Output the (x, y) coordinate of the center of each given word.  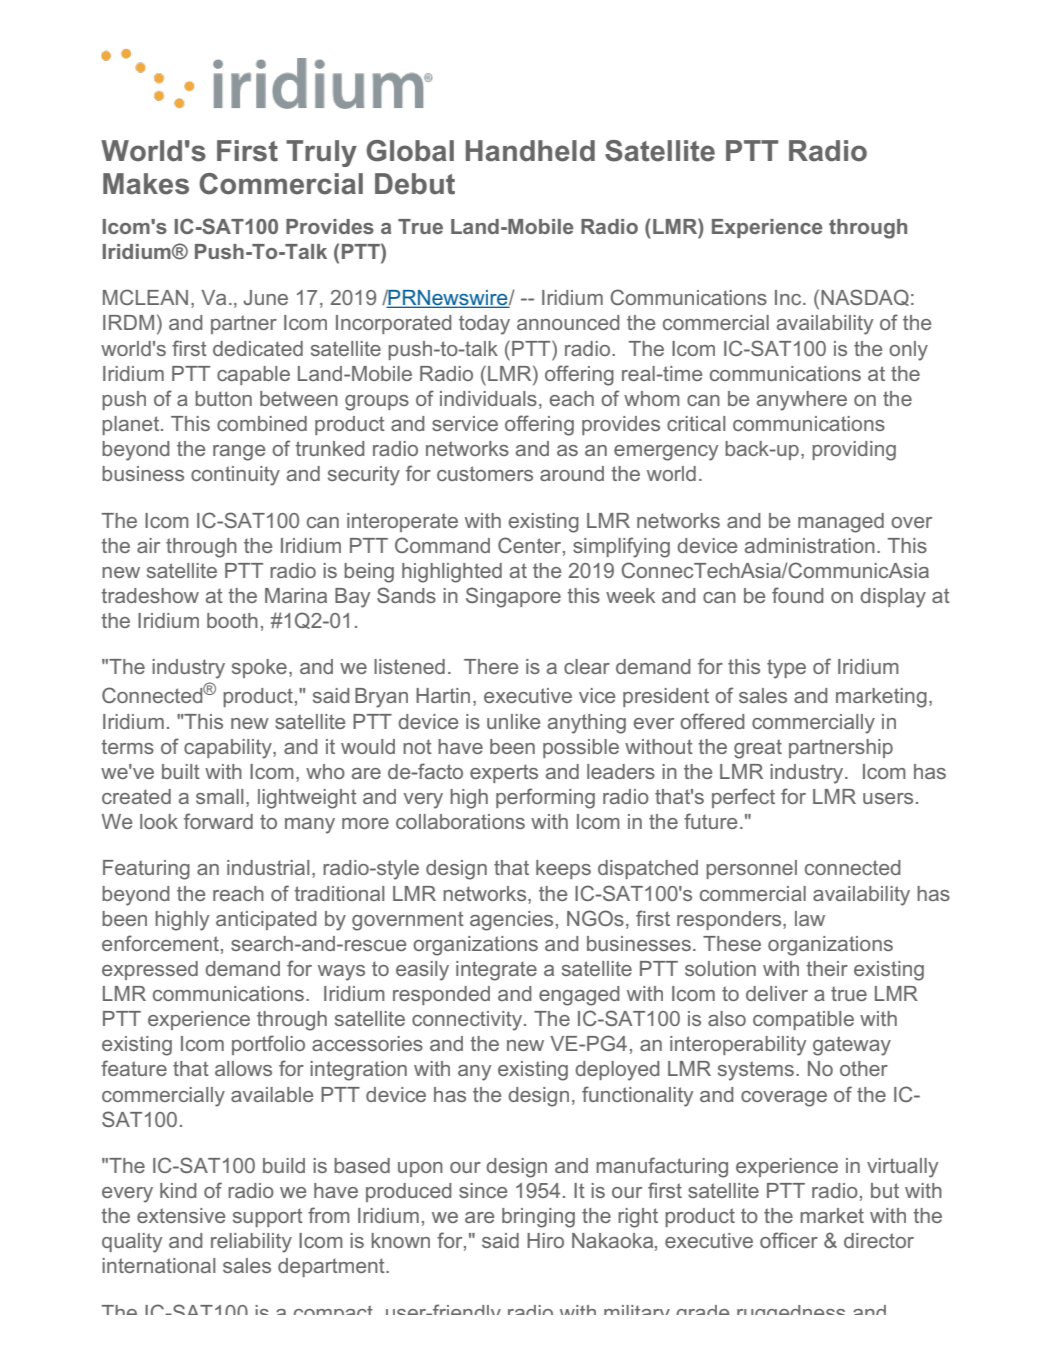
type (786, 669)
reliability (251, 1243)
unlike (513, 721)
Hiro (545, 1240)
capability (229, 749)
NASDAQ (865, 297)
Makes (146, 184)
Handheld (530, 151)
